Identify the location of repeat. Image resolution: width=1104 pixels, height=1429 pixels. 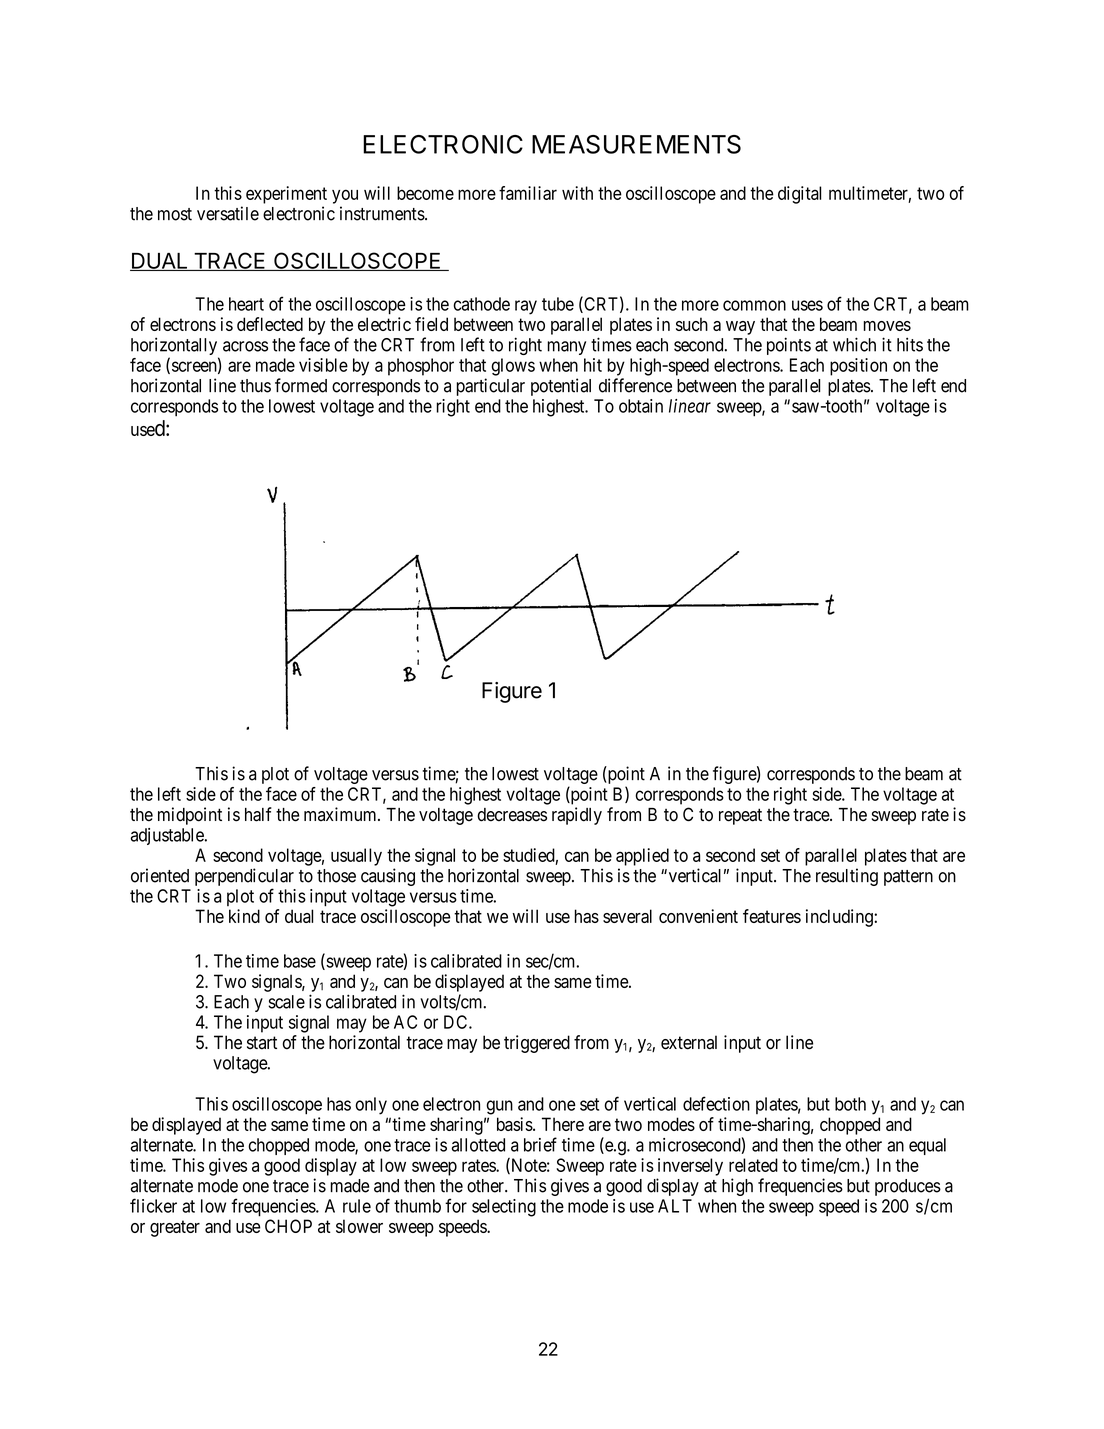
(740, 816).
